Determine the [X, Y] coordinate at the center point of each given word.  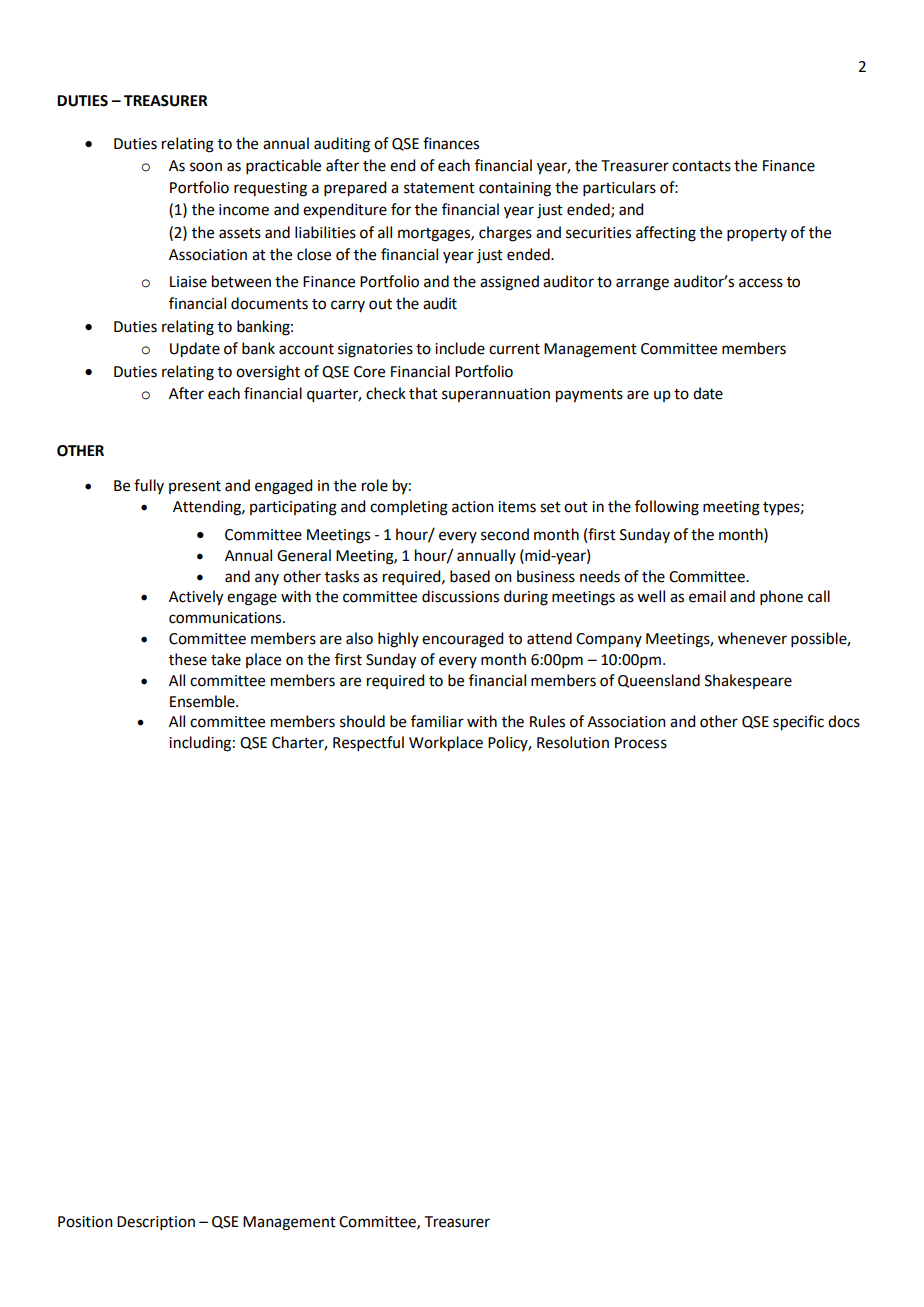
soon [206, 167]
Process [641, 743]
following [667, 508]
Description [156, 1223]
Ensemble [203, 701]
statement [439, 188]
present [195, 487]
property [757, 234]
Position [85, 1222]
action [473, 507]
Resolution [573, 742]
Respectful [368, 743]
